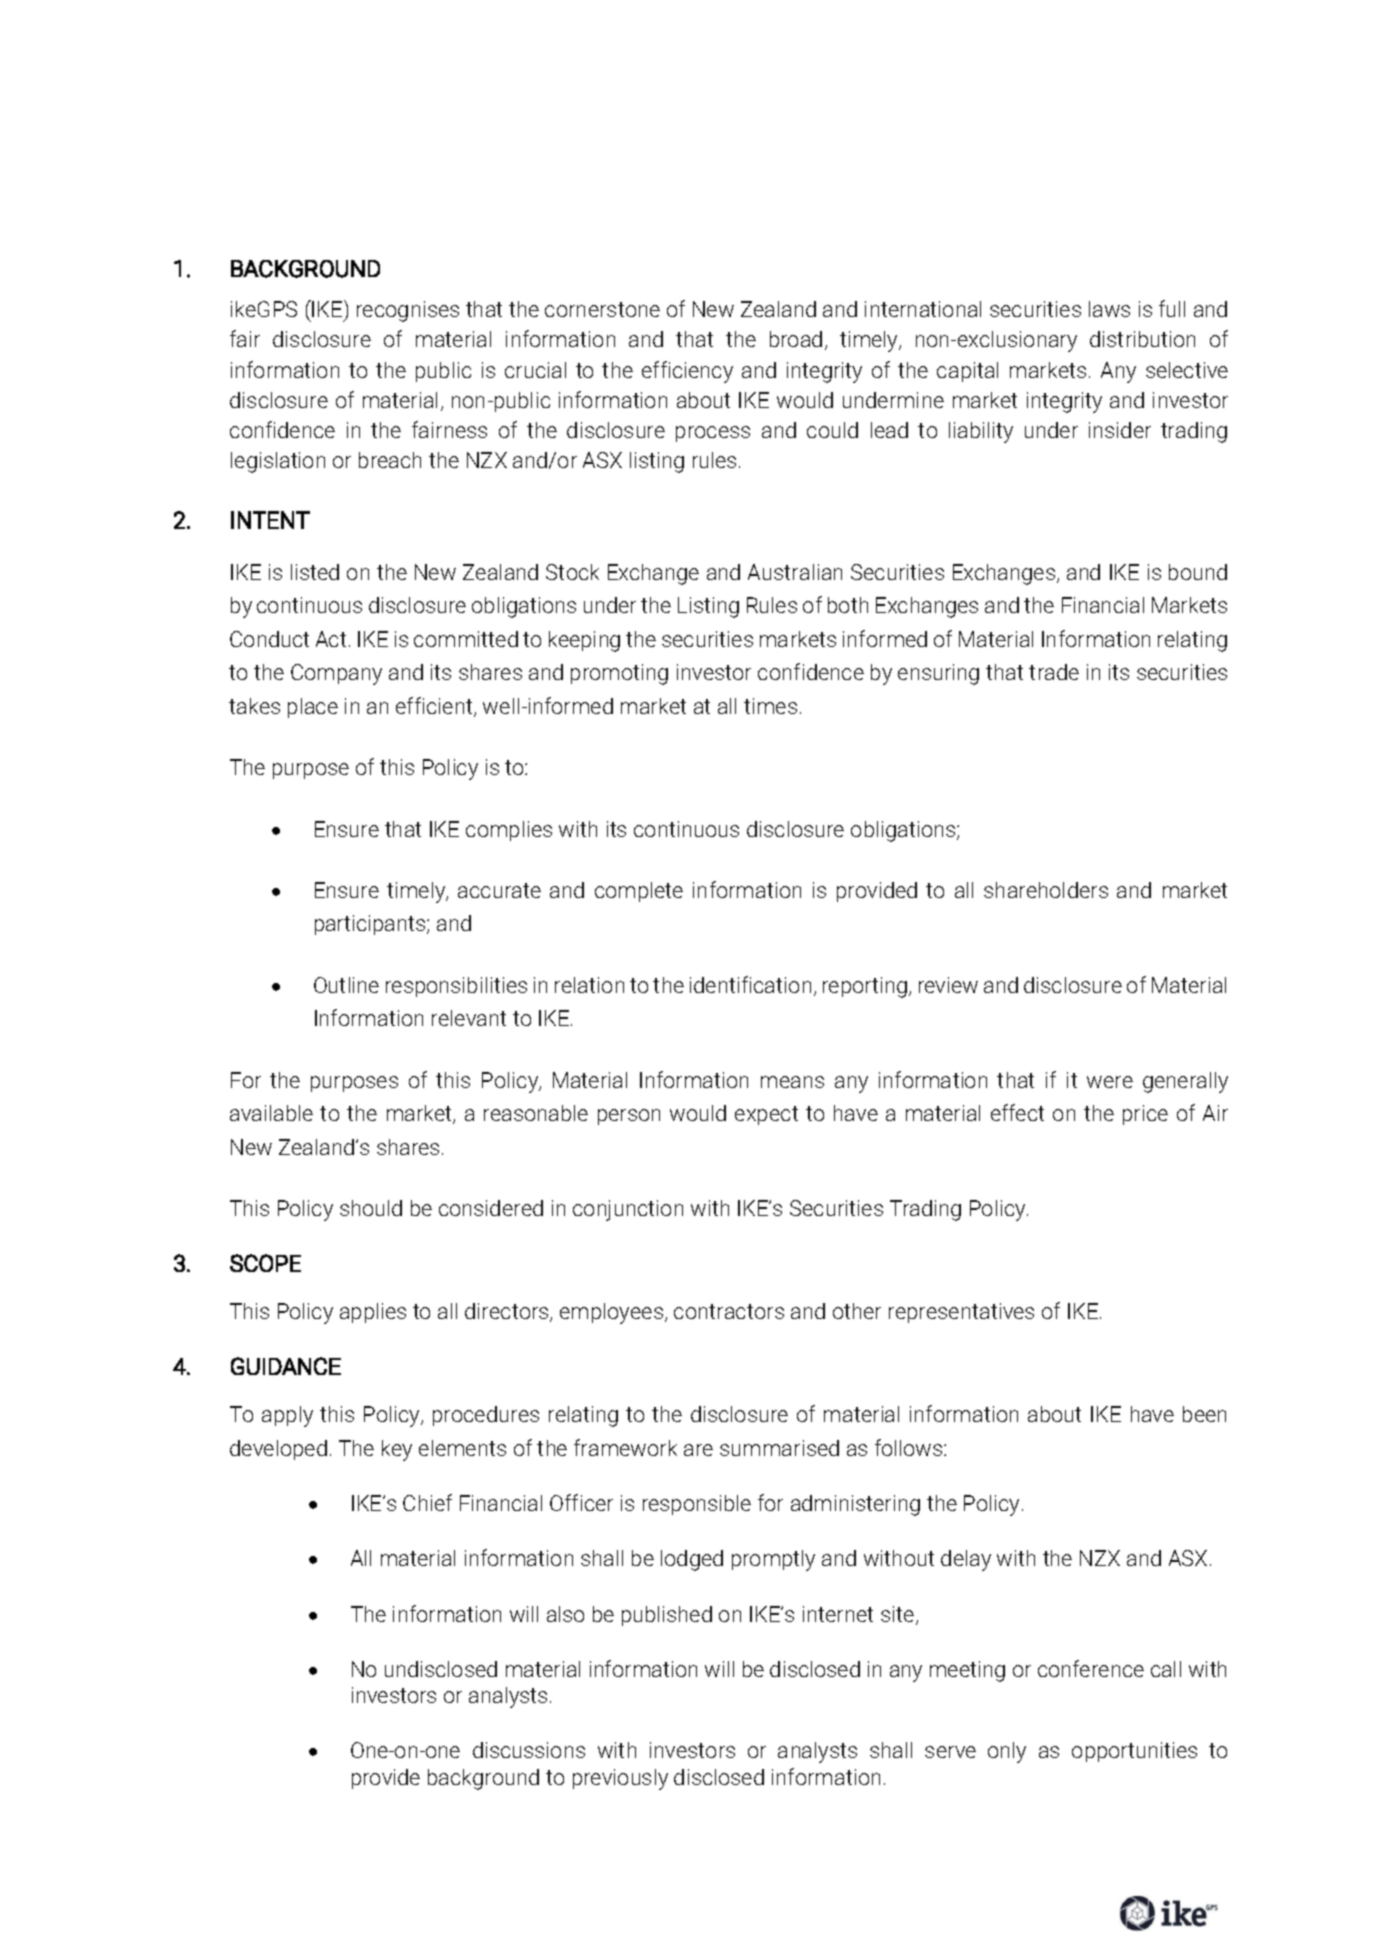 Image resolution: width=1378 pixels, height=1948 pixels. What do you see at coordinates (529, 1750) in the image?
I see `discussions` at bounding box center [529, 1750].
